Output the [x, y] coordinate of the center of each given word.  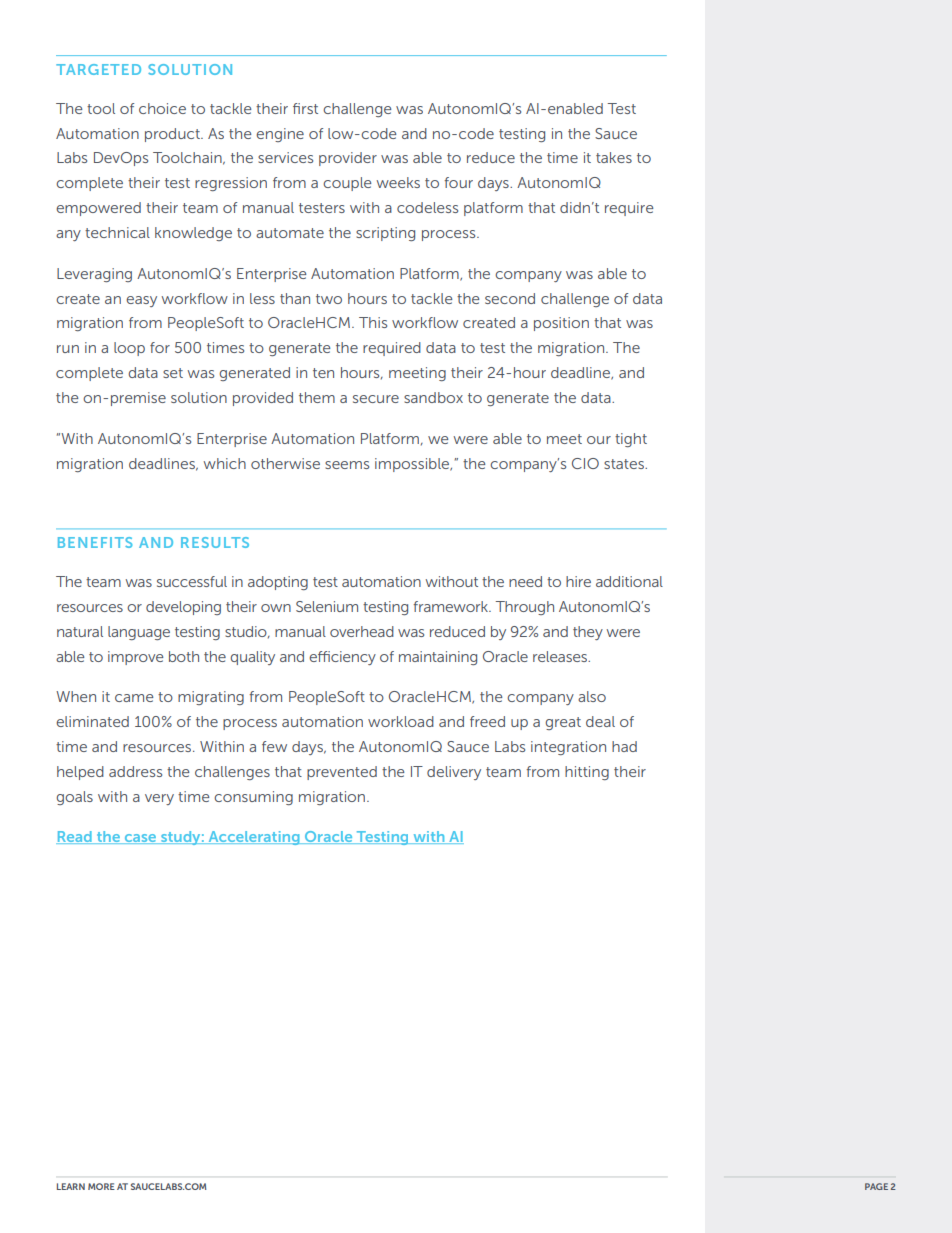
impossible [413, 465]
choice [162, 108]
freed [487, 721]
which [225, 463]
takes [614, 157]
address [135, 771]
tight [631, 440]
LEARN [71, 1186]
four [458, 182]
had [624, 746]
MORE [101, 1186]
